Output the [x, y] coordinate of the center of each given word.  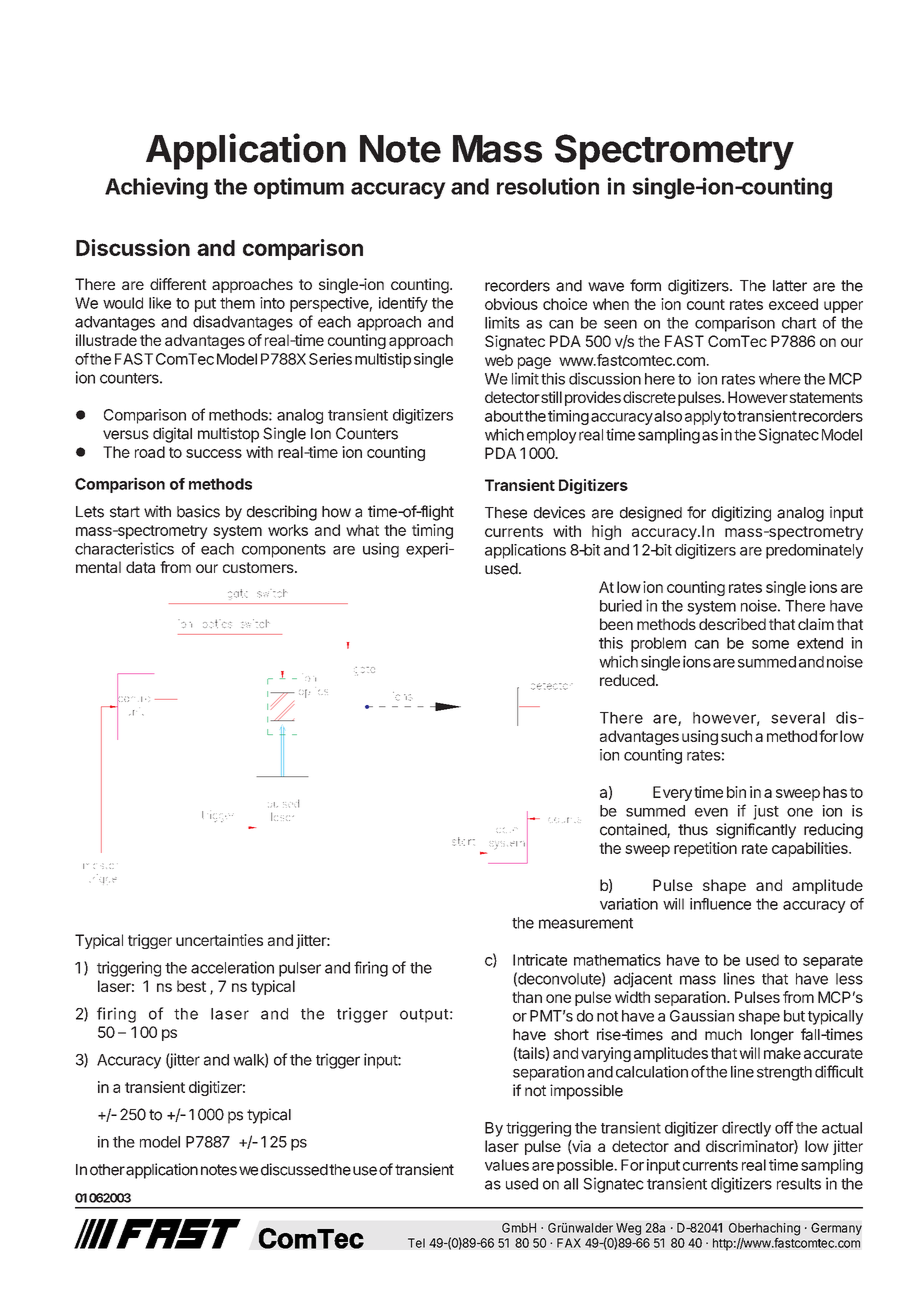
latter [790, 286]
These [506, 513]
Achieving [156, 188]
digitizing [741, 514]
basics [198, 511]
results [799, 1184]
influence [720, 904]
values [507, 1165]
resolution [548, 186]
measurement [586, 923]
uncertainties [219, 940]
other [107, 1170]
